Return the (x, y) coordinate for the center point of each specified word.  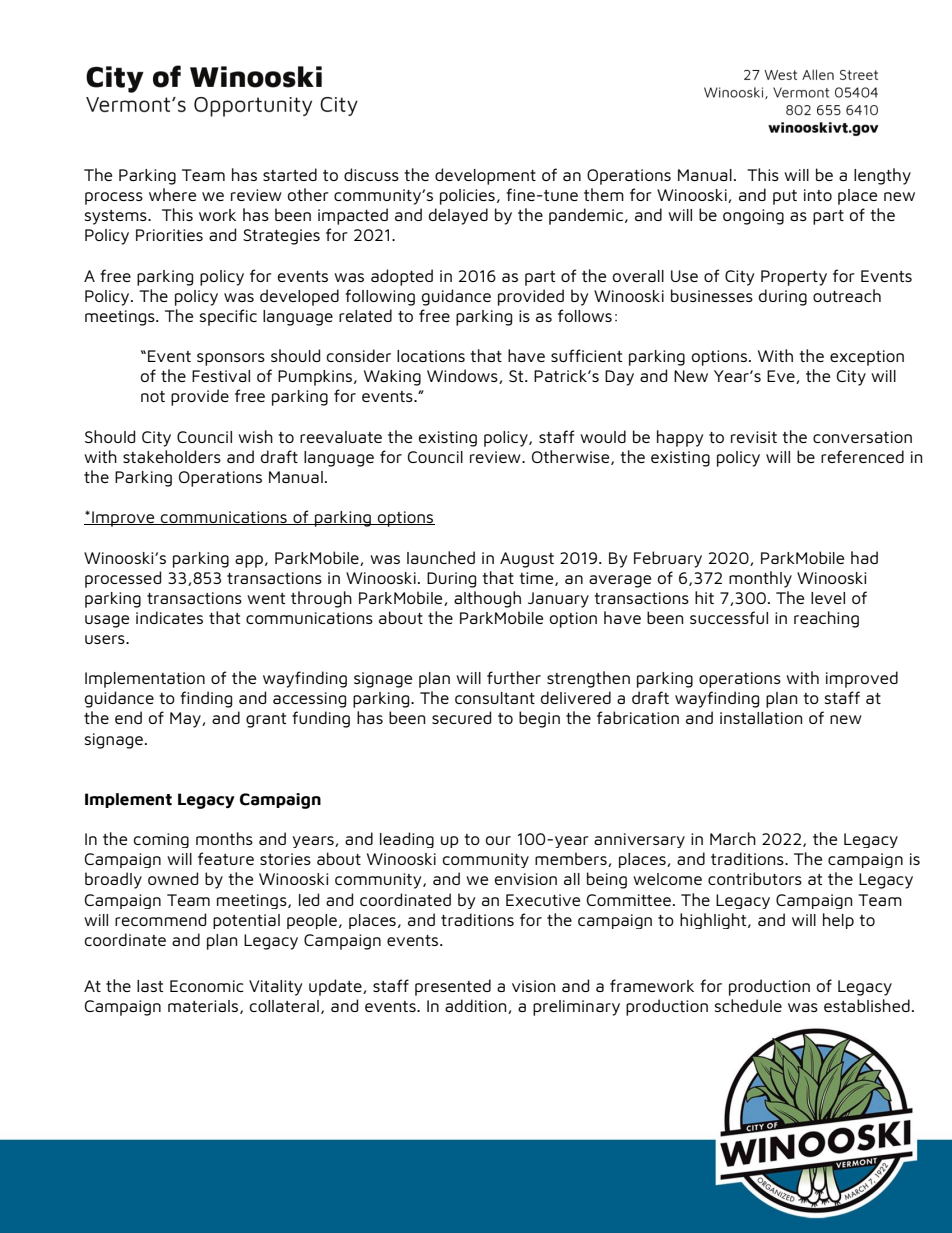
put (785, 197)
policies (467, 197)
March (733, 838)
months (224, 838)
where (172, 194)
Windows (463, 376)
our (498, 840)
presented (453, 987)
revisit (754, 437)
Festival (221, 376)
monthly (760, 579)
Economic (207, 986)
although (487, 599)
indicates (169, 617)
